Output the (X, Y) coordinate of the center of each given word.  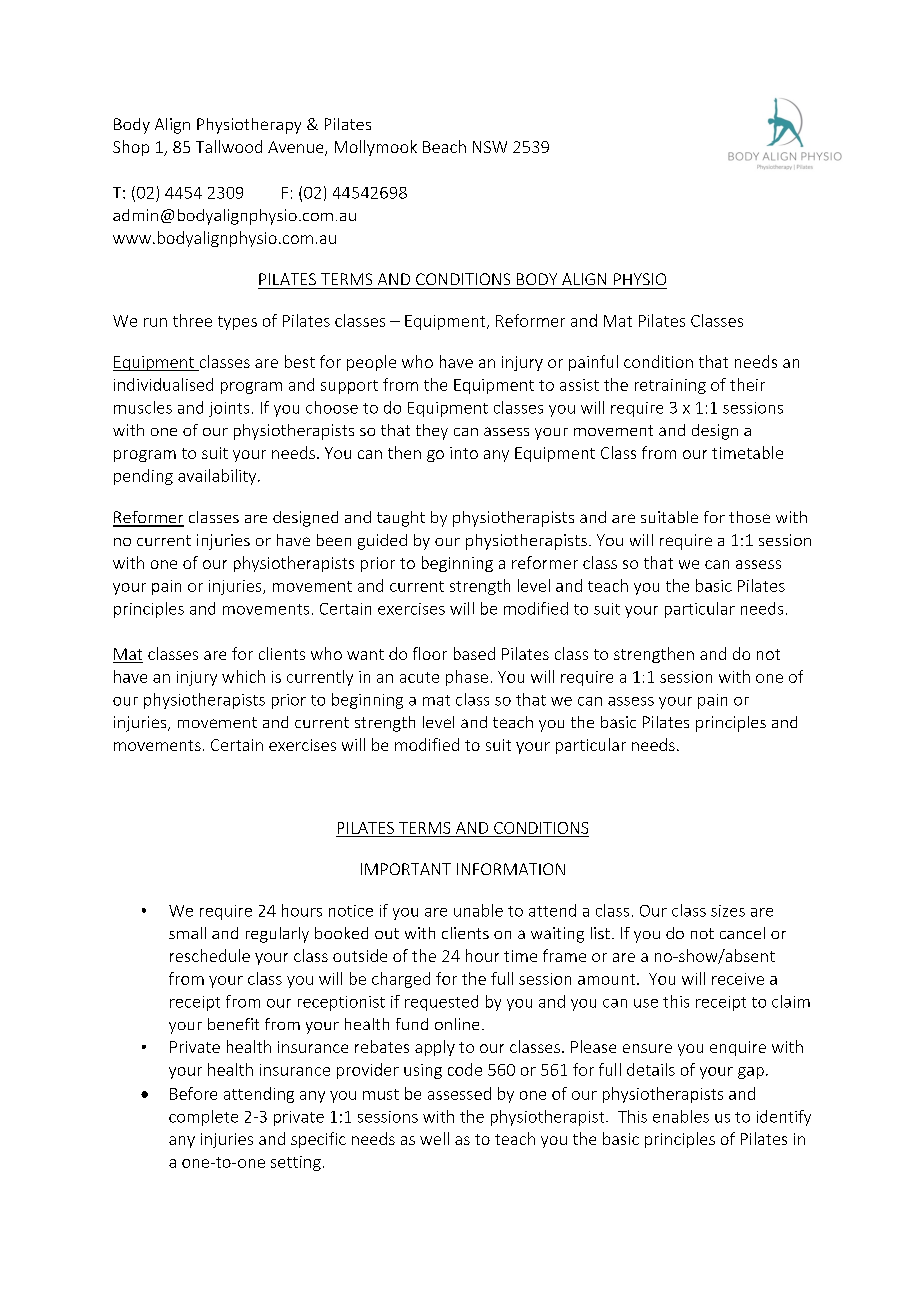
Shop (131, 148)
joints (229, 409)
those (749, 517)
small (187, 933)
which (243, 676)
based (474, 653)
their (747, 384)
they (432, 432)
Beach (444, 146)
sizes (728, 911)
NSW (490, 147)
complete (203, 1118)
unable (478, 910)
